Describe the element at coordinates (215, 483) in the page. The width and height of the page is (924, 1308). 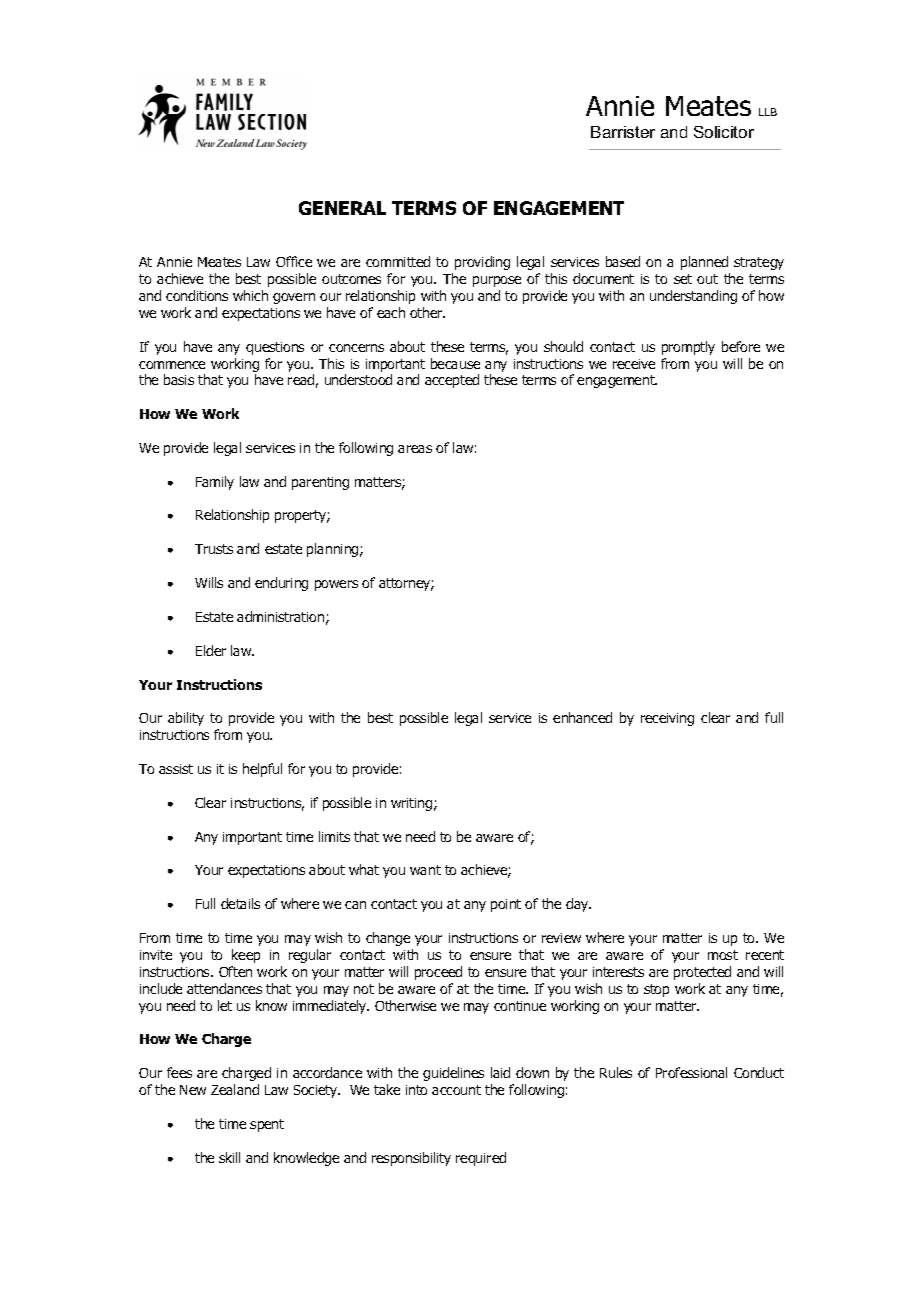
I see `Family` at that location.
